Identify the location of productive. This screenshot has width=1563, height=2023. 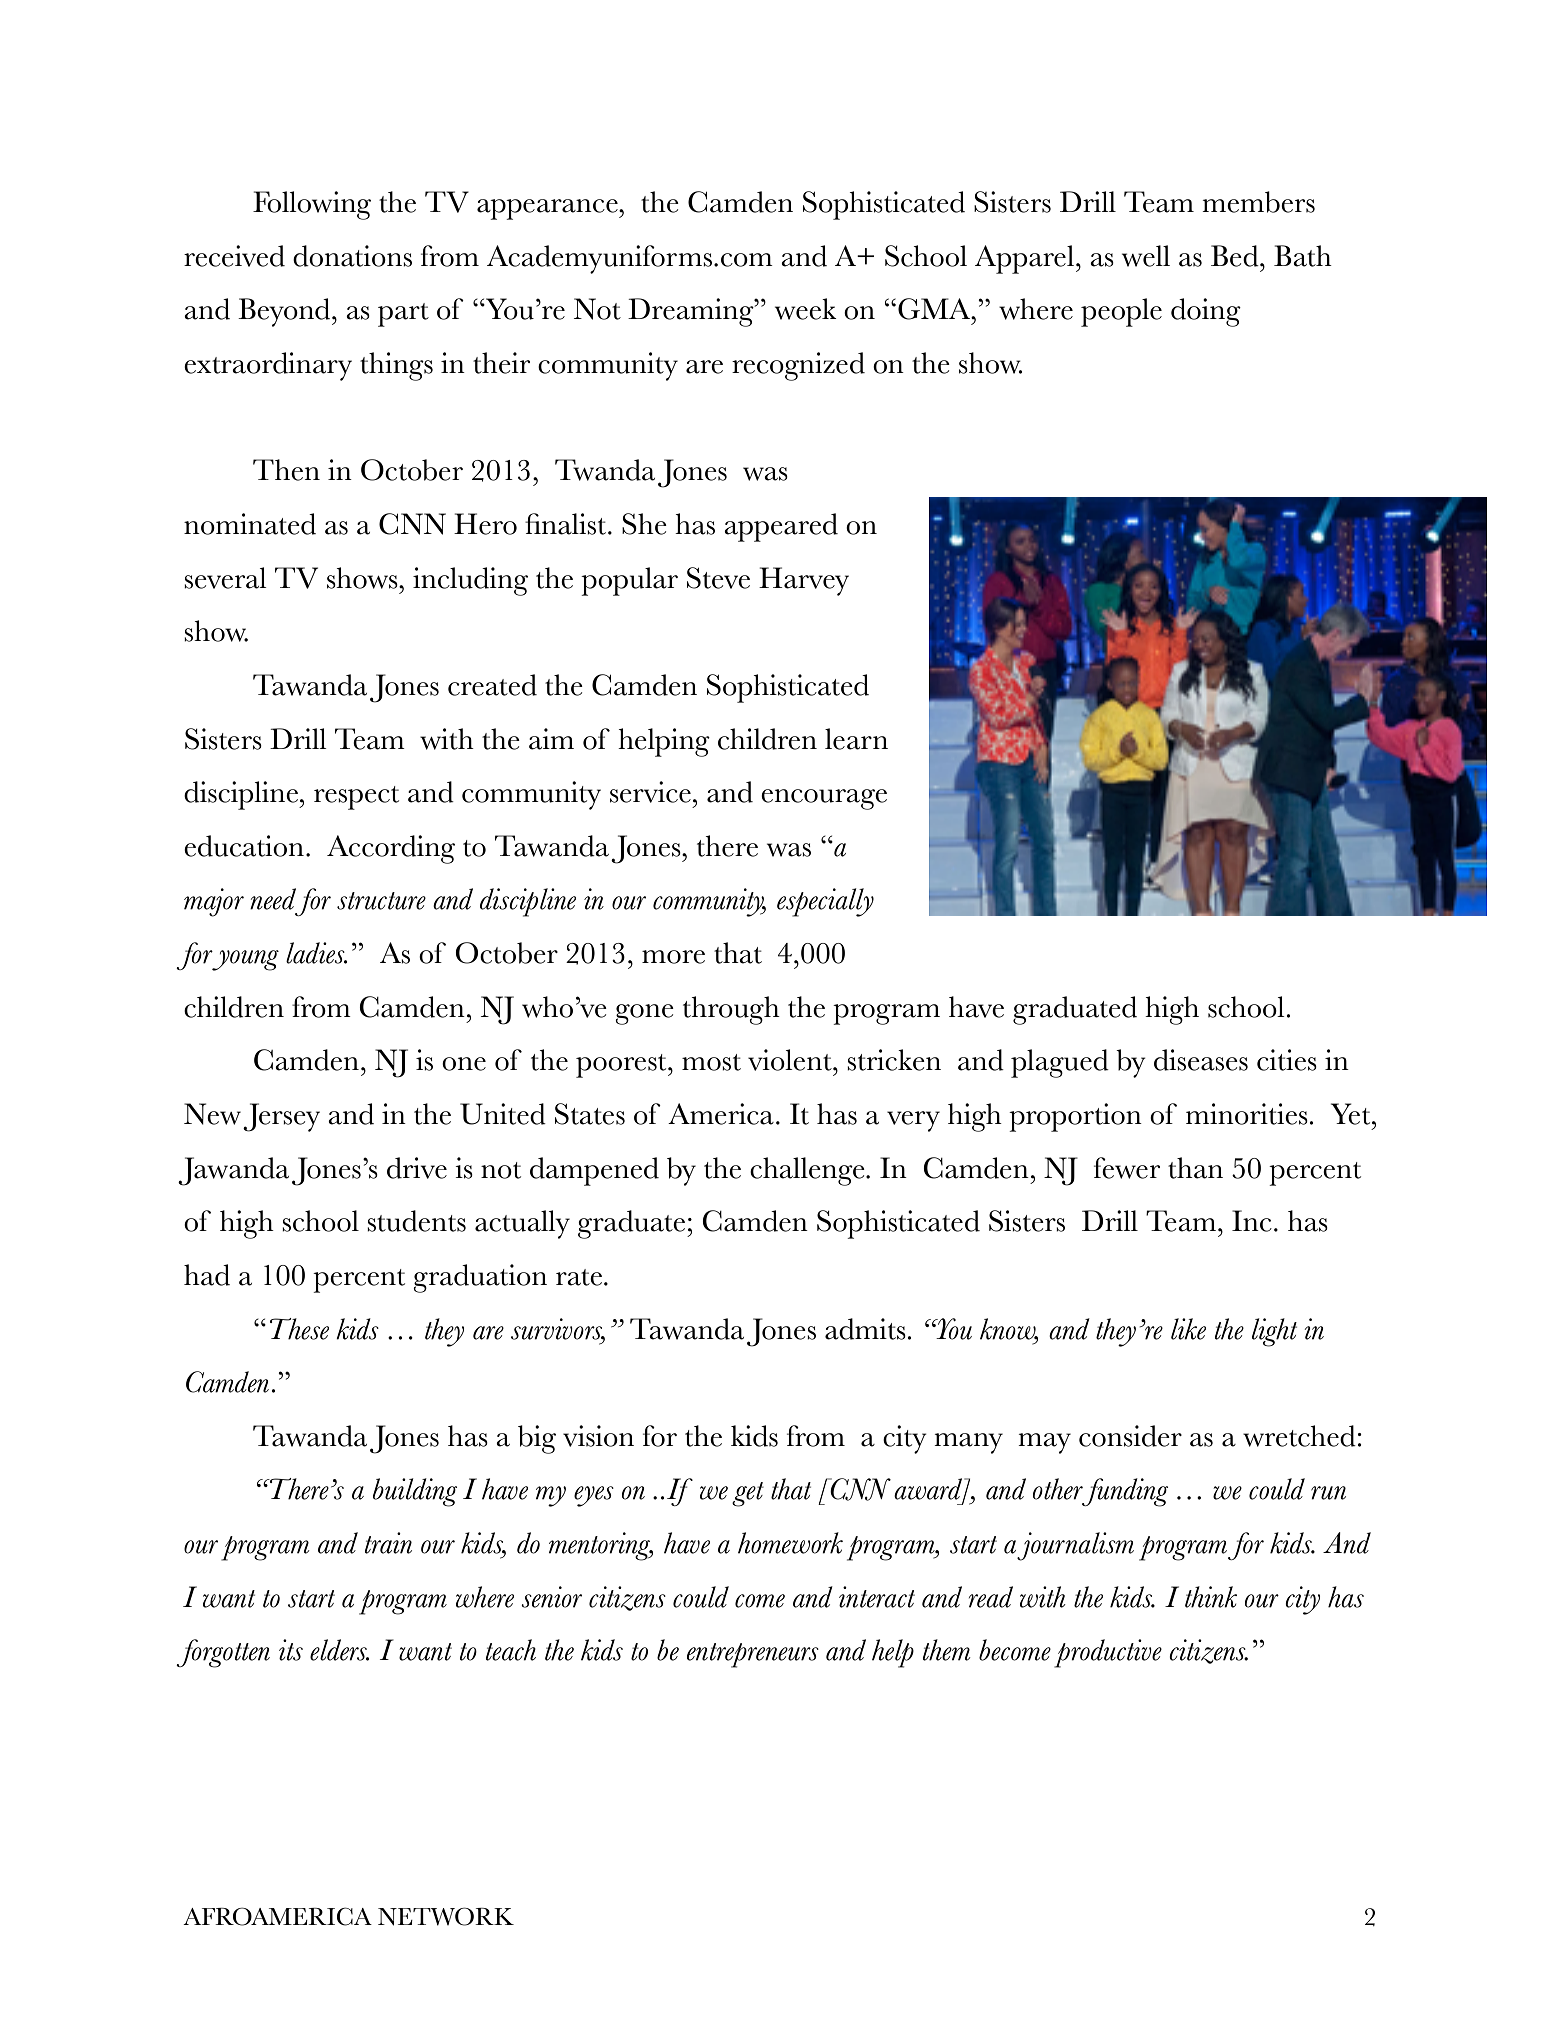
(1108, 1653).
